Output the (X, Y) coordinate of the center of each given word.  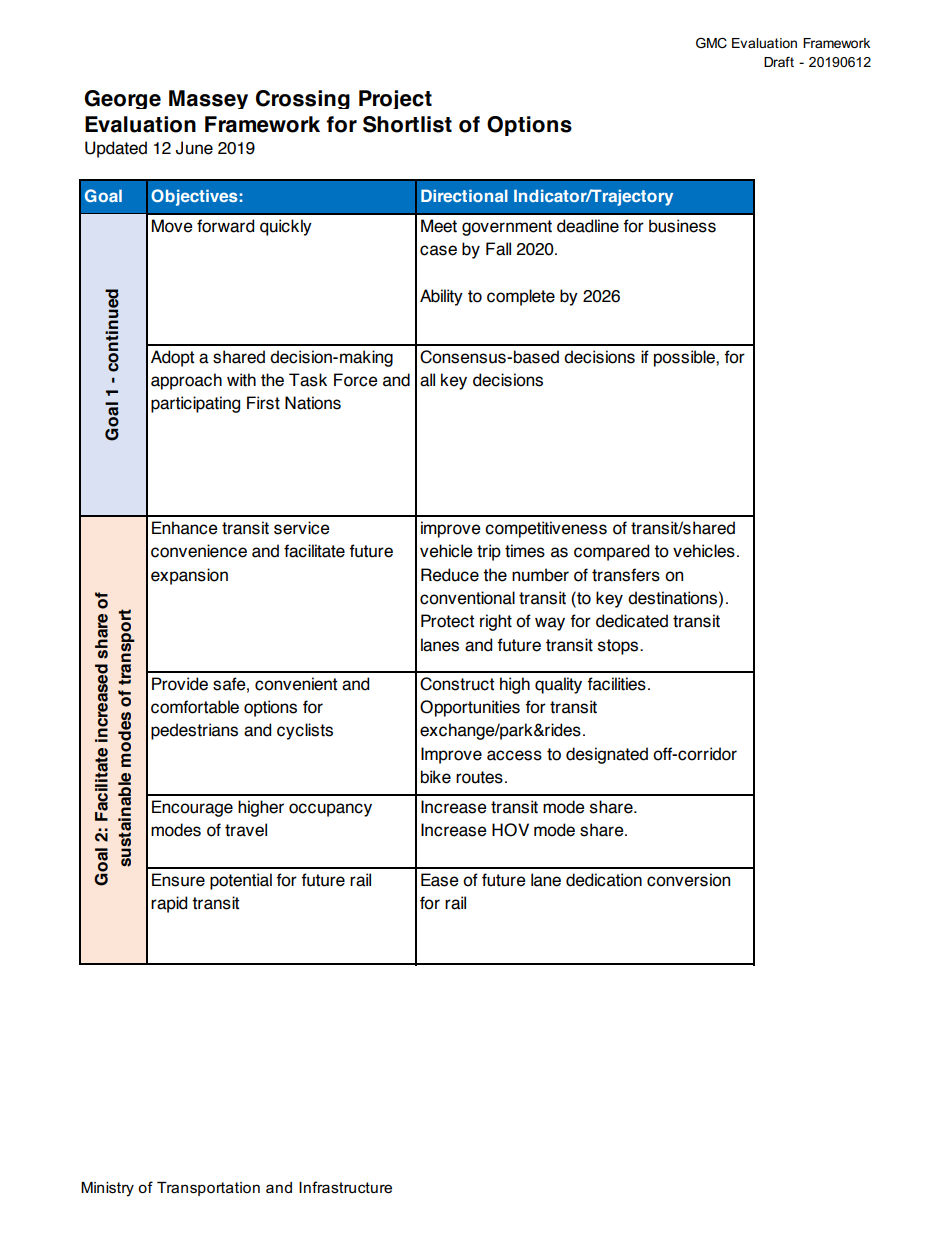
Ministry (107, 1189)
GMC (711, 42)
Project (395, 99)
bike (436, 777)
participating (195, 404)
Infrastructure (345, 1187)
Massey (208, 99)
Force (356, 380)
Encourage (192, 808)
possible (685, 358)
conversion (688, 880)
